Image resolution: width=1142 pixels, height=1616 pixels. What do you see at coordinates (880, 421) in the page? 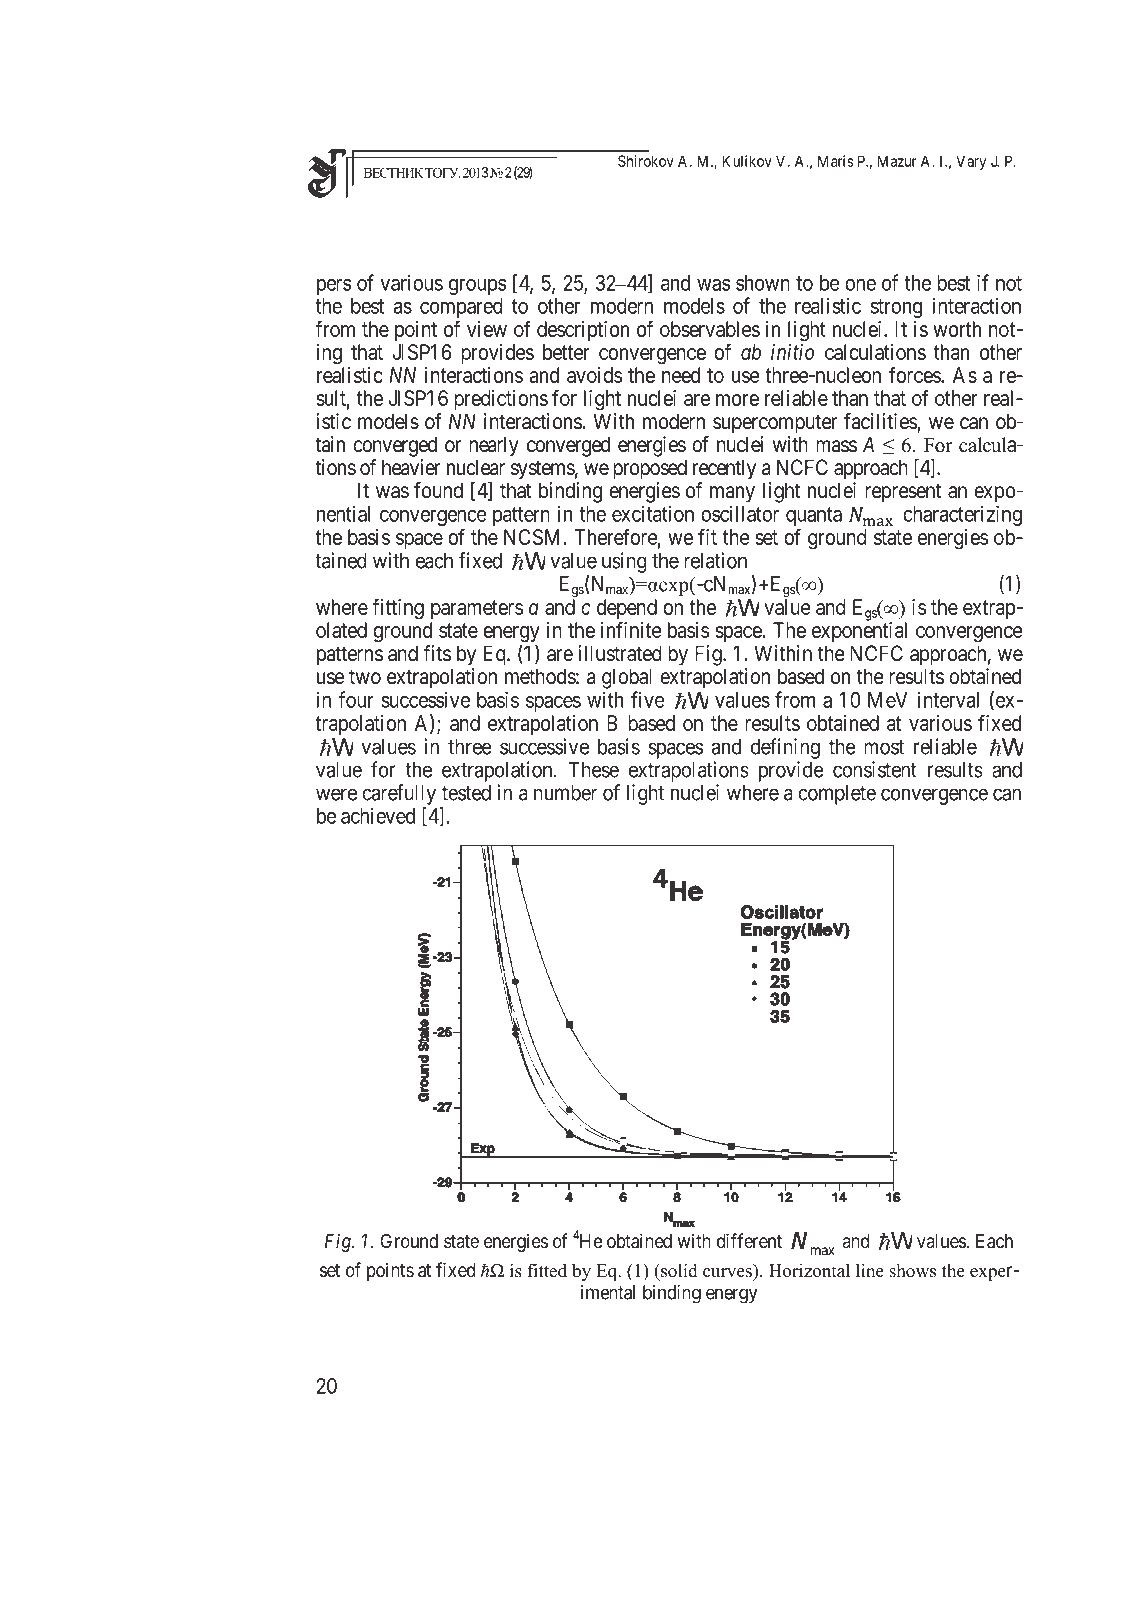
I see `facilities` at bounding box center [880, 421].
